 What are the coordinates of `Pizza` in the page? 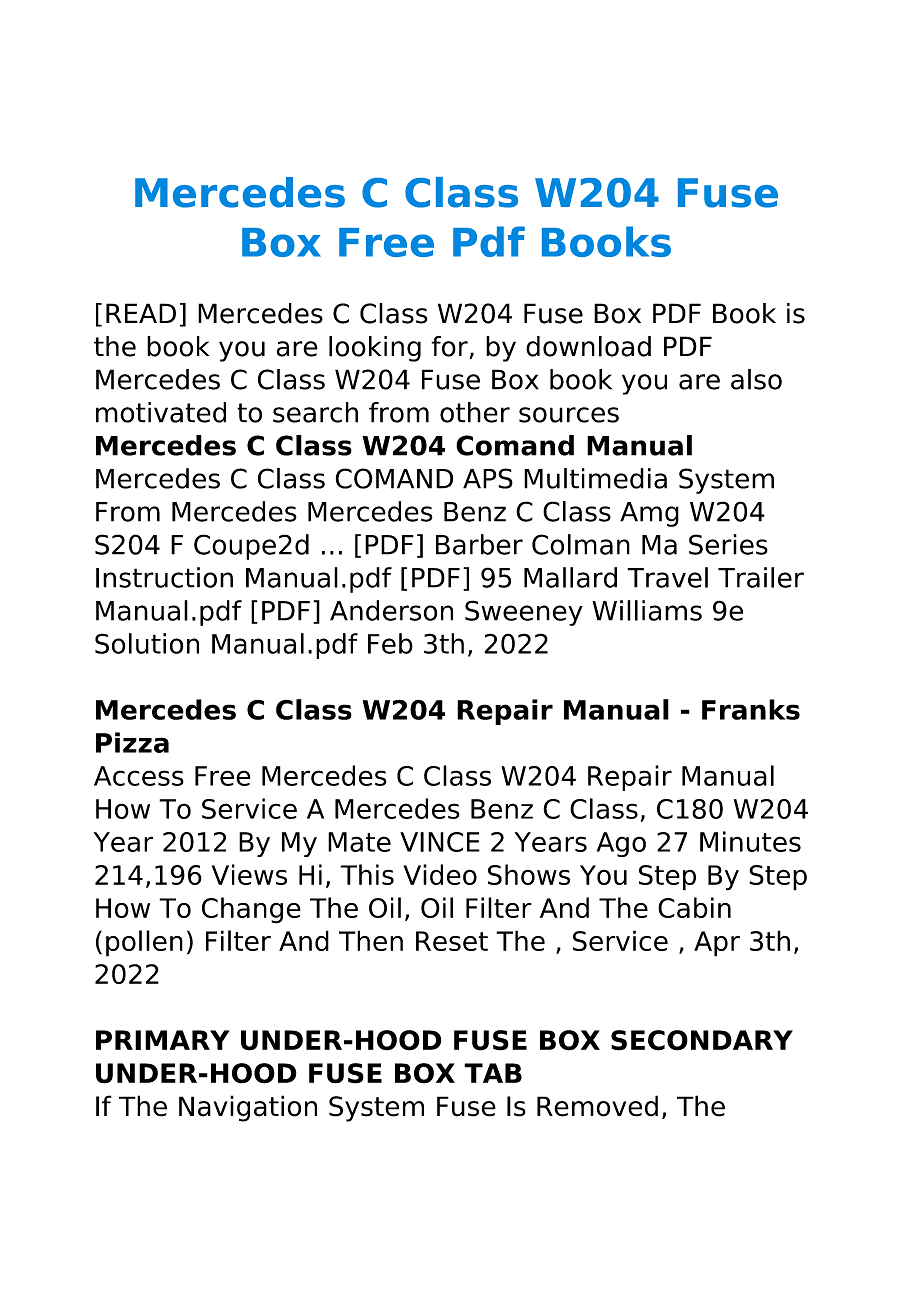 It's located at (132, 742).
